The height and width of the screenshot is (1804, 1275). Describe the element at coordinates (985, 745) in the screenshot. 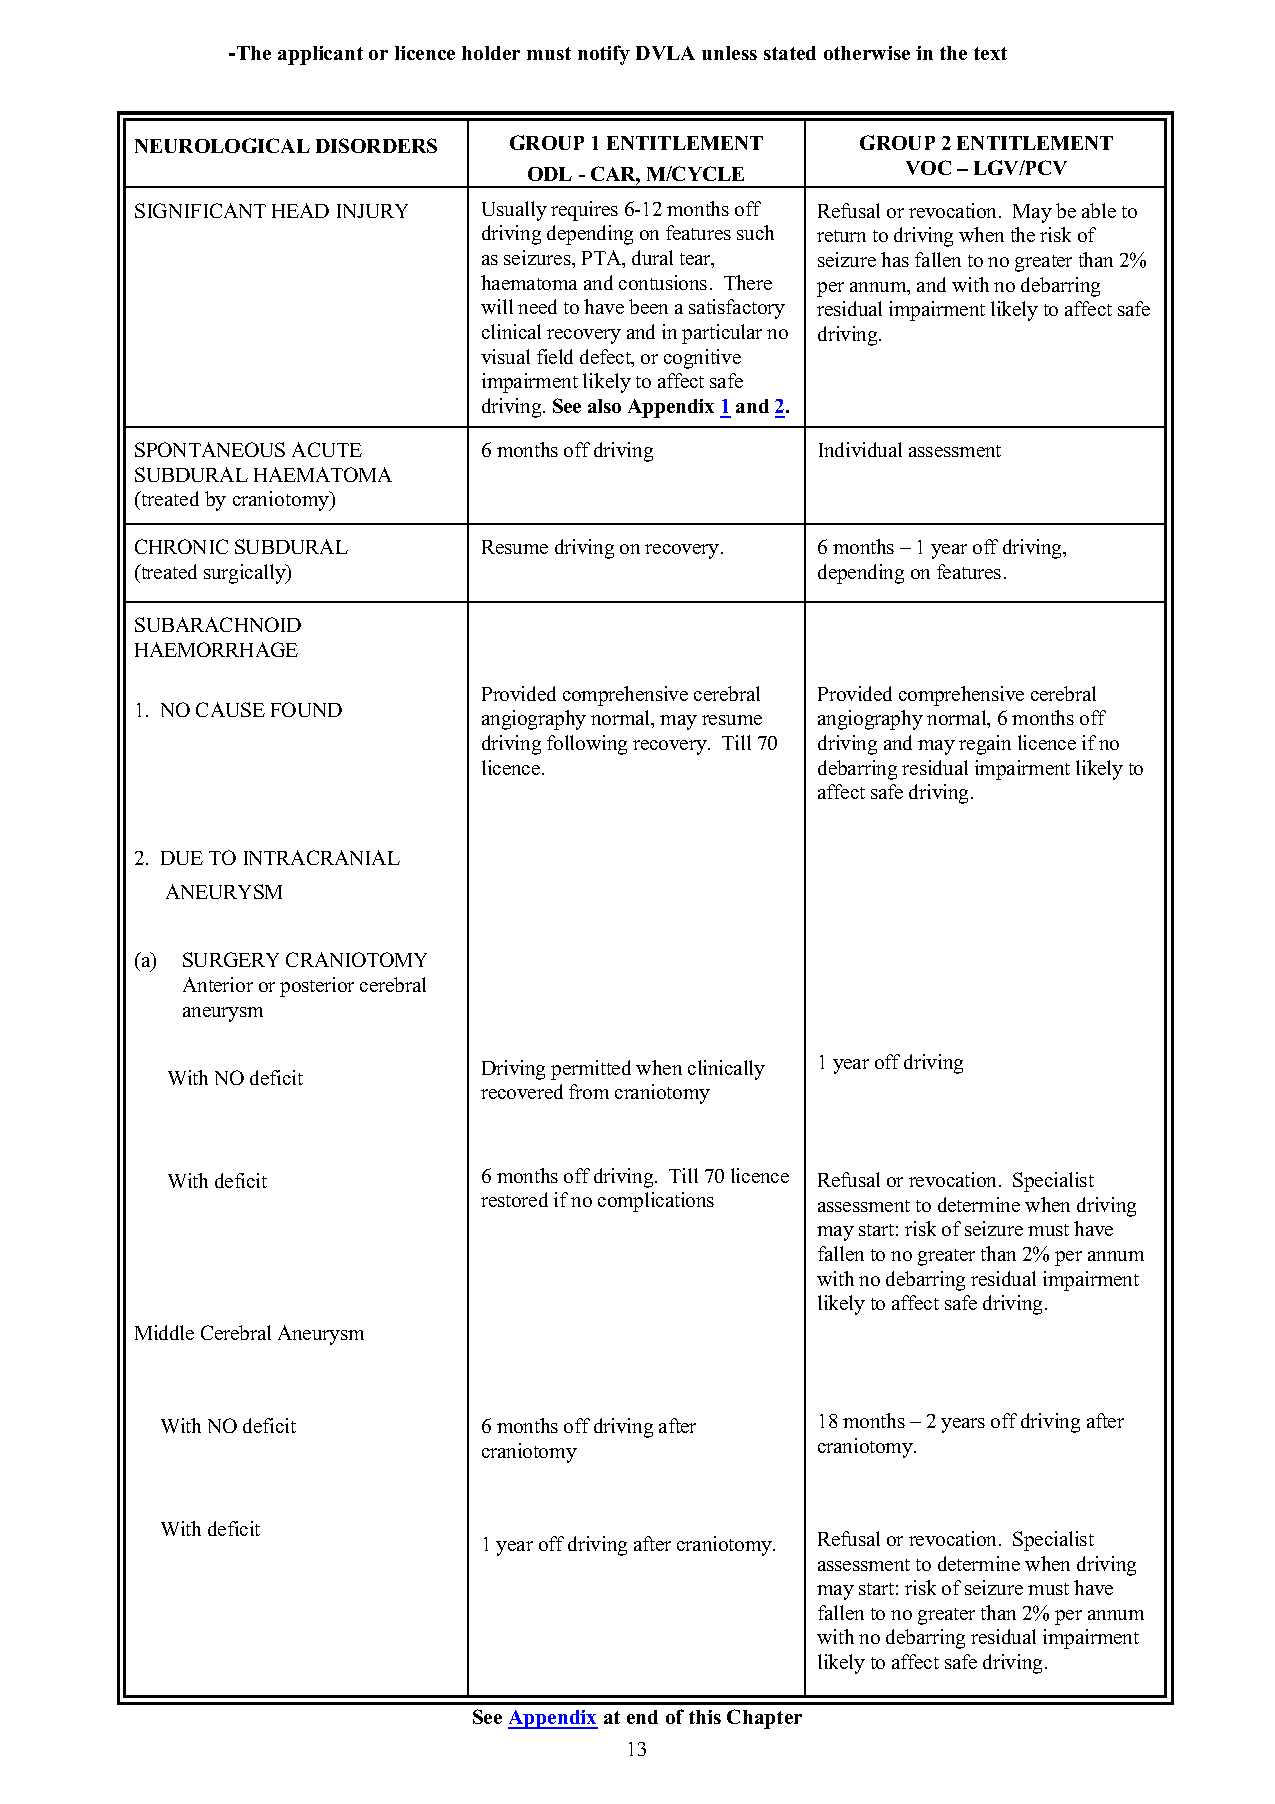

I see `regain` at that location.
